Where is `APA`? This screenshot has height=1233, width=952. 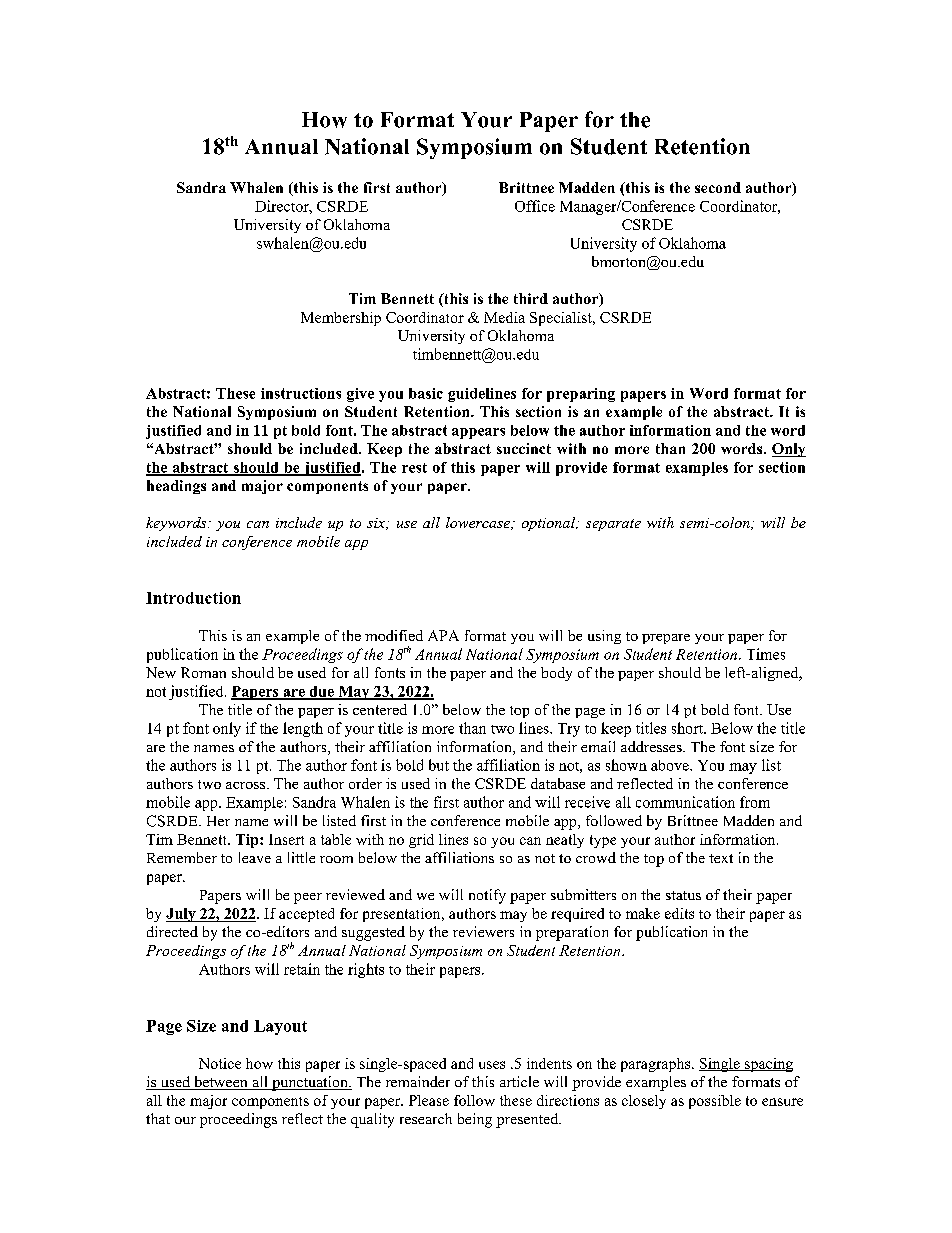 APA is located at coordinates (443, 635).
